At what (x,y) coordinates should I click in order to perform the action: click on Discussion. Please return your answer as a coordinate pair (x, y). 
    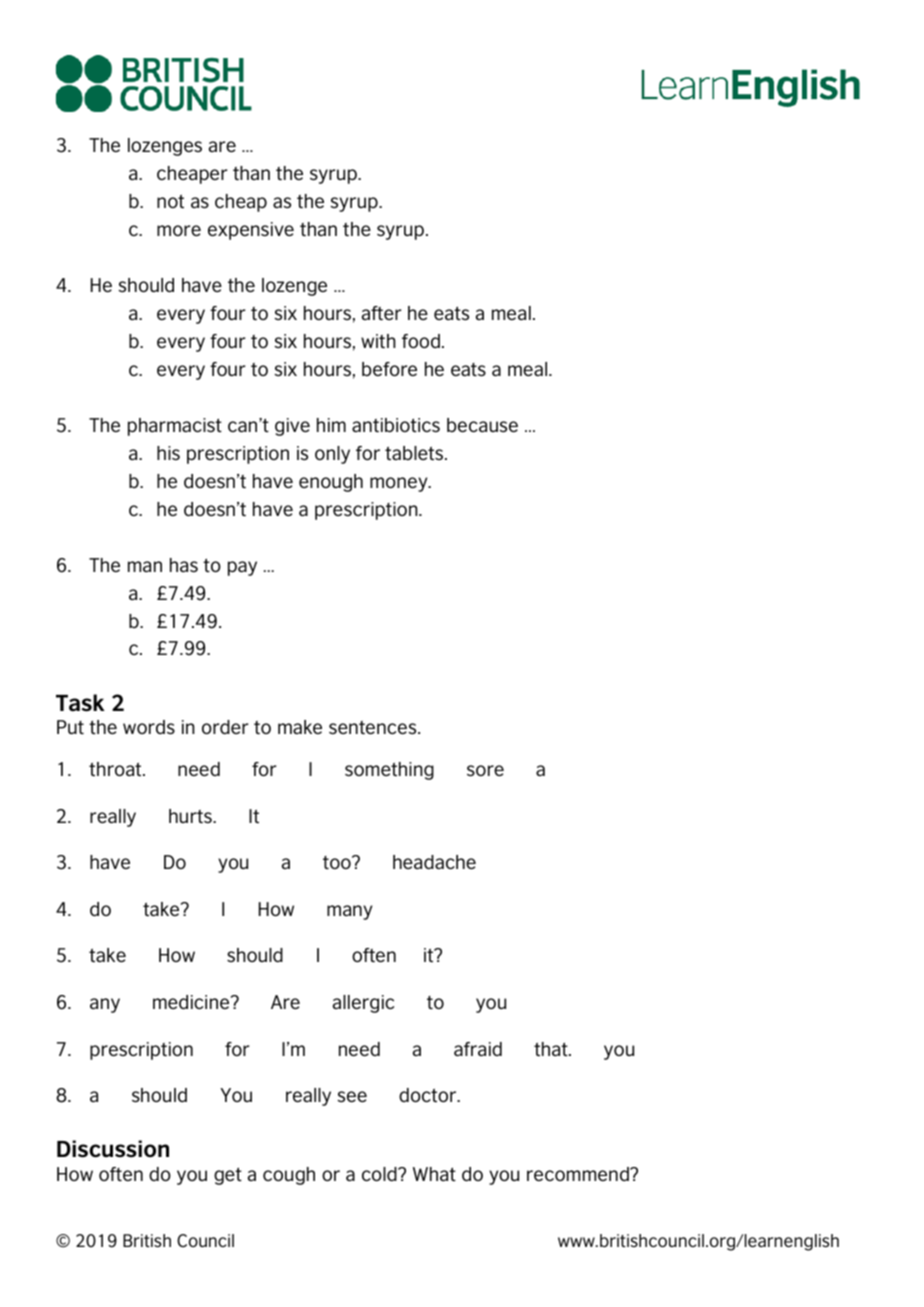
    Looking at the image, I should click on (113, 1149).
